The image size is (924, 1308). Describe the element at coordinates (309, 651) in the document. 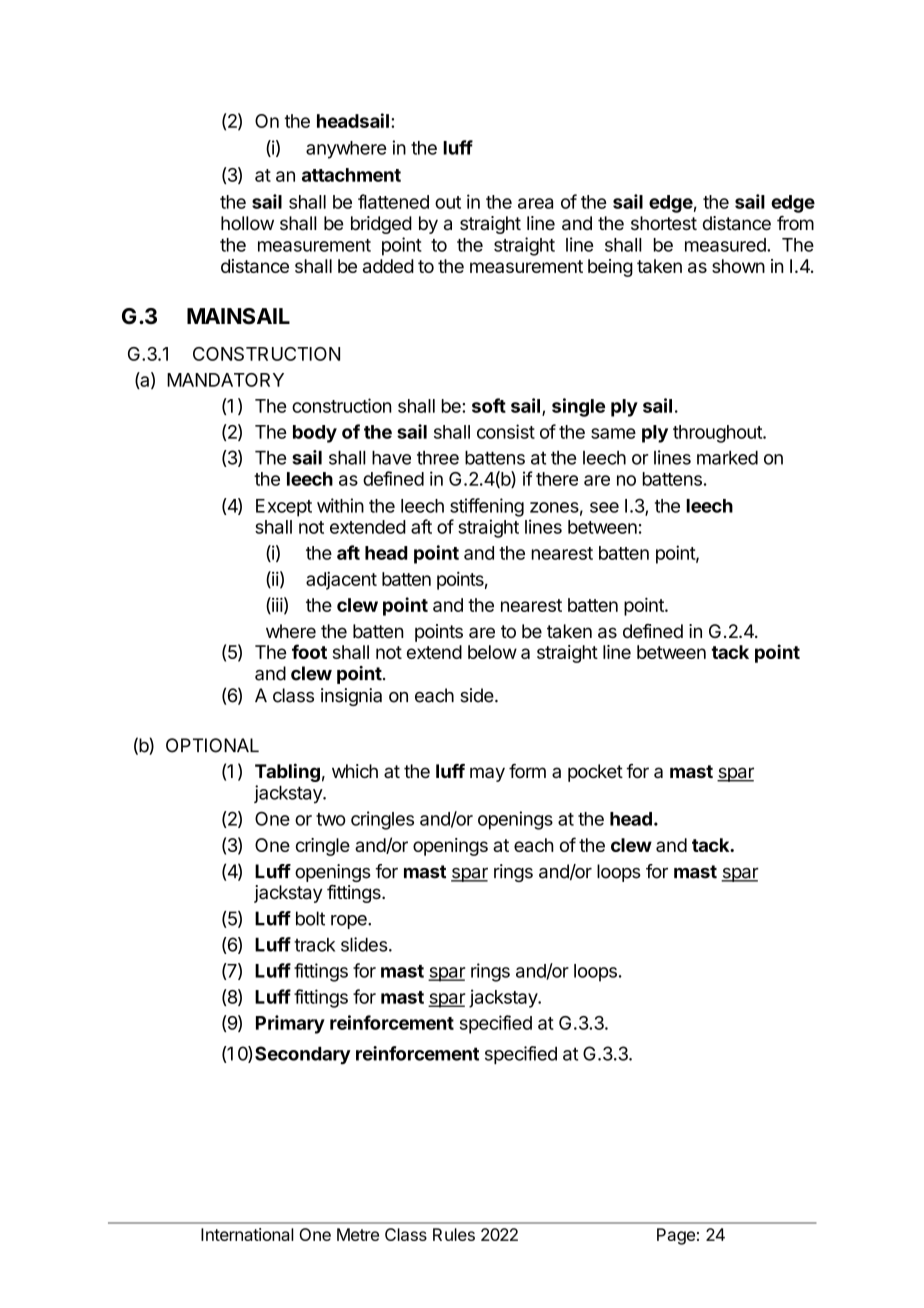

I see `foot` at that location.
